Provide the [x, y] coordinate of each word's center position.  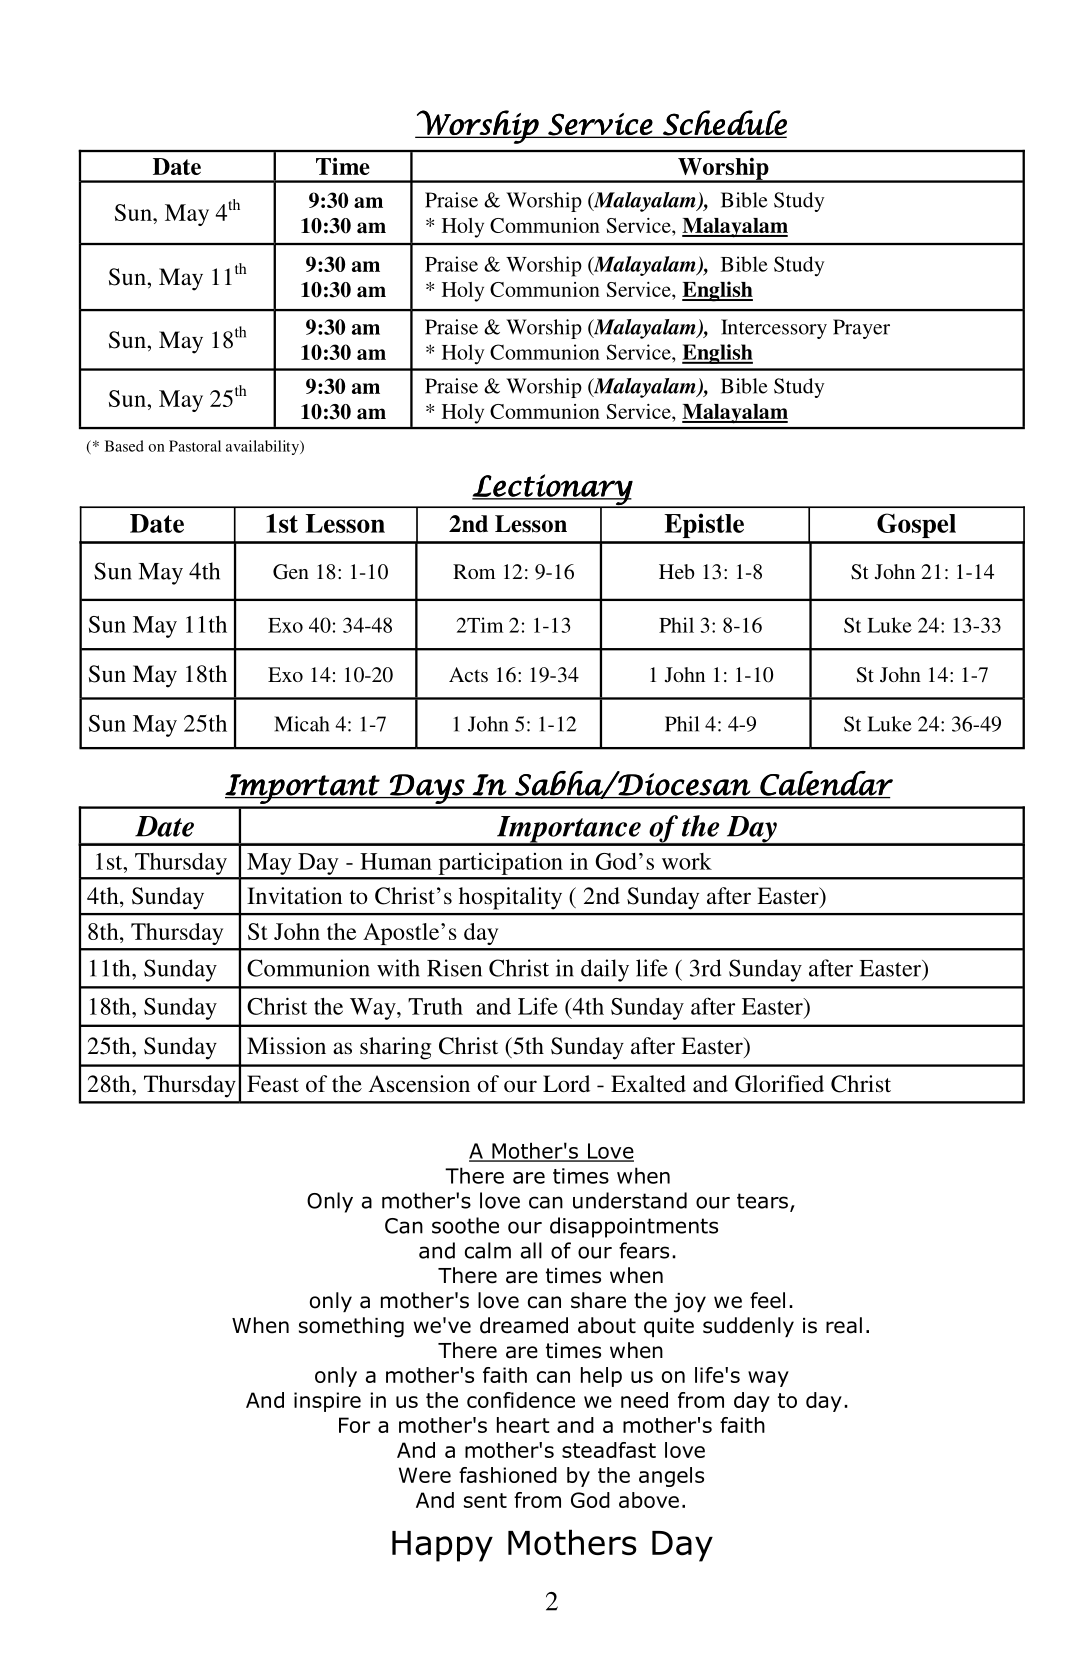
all [531, 1250]
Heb [677, 571]
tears [762, 1201]
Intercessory [774, 329]
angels [671, 1477]
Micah [301, 724]
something [351, 1327]
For [354, 1425]
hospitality [510, 898]
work [687, 861]
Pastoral [195, 446]
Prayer [861, 329]
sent [485, 1500]
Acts [468, 674]
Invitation [294, 896]
